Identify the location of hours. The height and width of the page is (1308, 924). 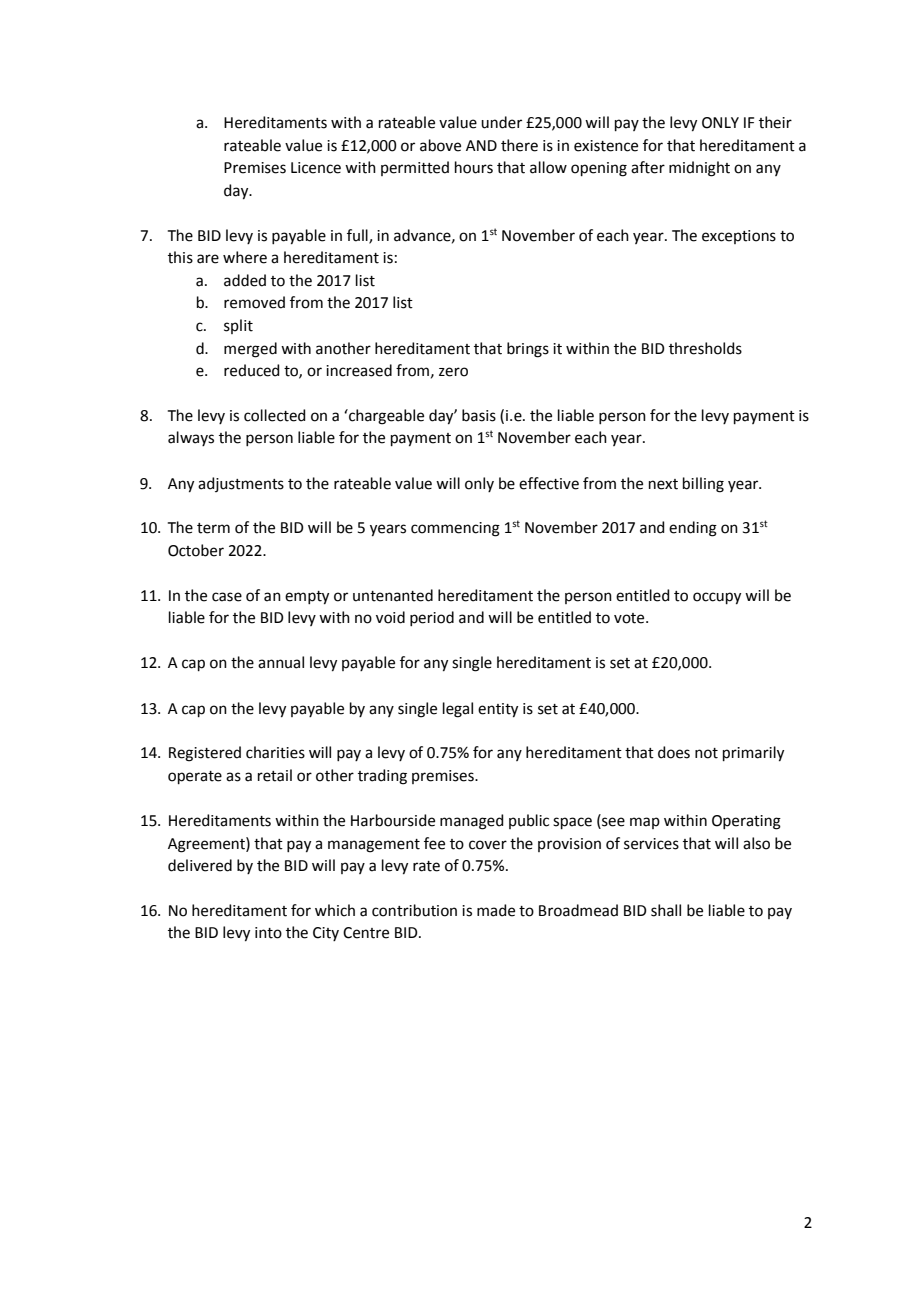
(474, 167).
